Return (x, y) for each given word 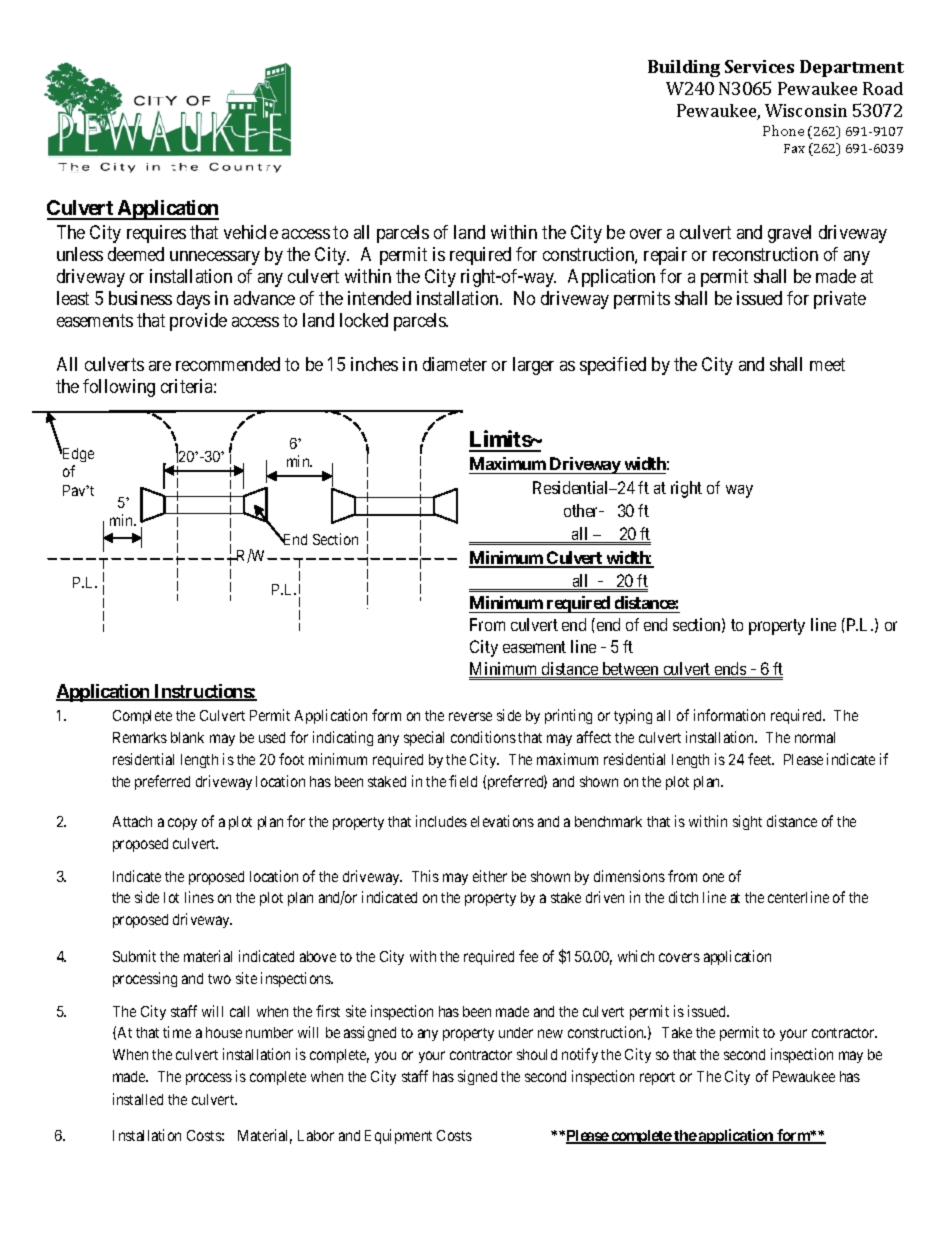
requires (156, 234)
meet (827, 364)
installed (138, 1099)
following (119, 388)
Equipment (398, 1136)
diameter (455, 364)
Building (684, 68)
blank (187, 737)
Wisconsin (806, 110)
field (463, 781)
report (657, 1078)
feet (761, 759)
